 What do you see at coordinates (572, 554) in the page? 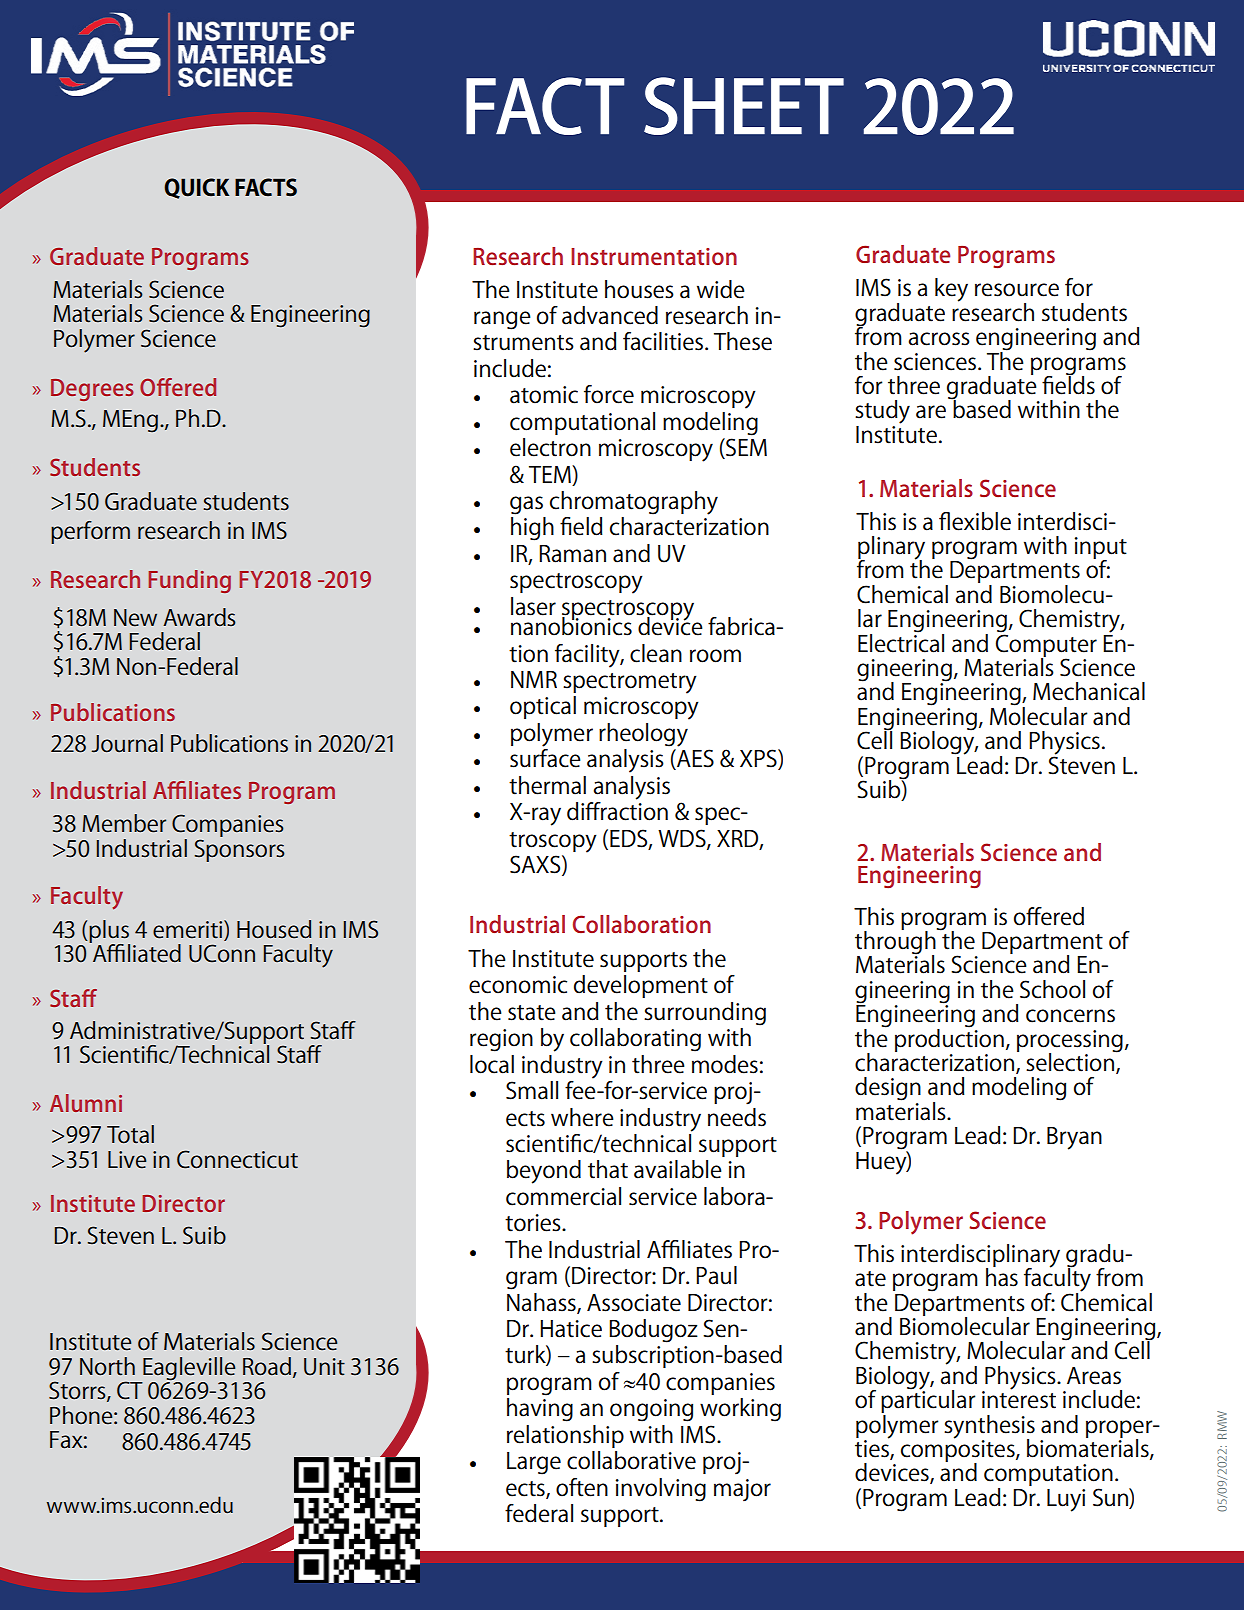
I see `Raman` at bounding box center [572, 554].
